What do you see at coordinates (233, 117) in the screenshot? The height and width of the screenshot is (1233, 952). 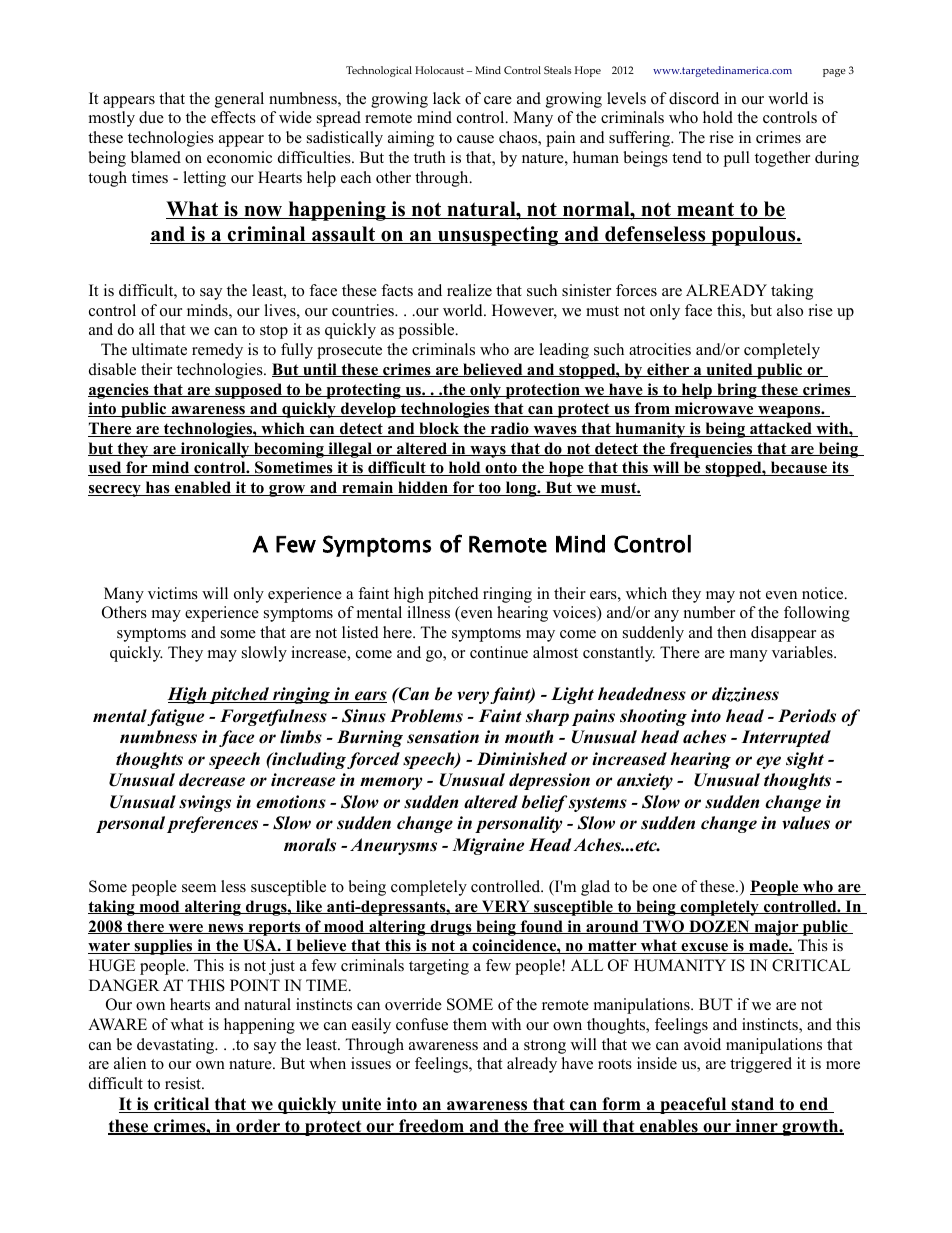 I see `effects` at bounding box center [233, 117].
